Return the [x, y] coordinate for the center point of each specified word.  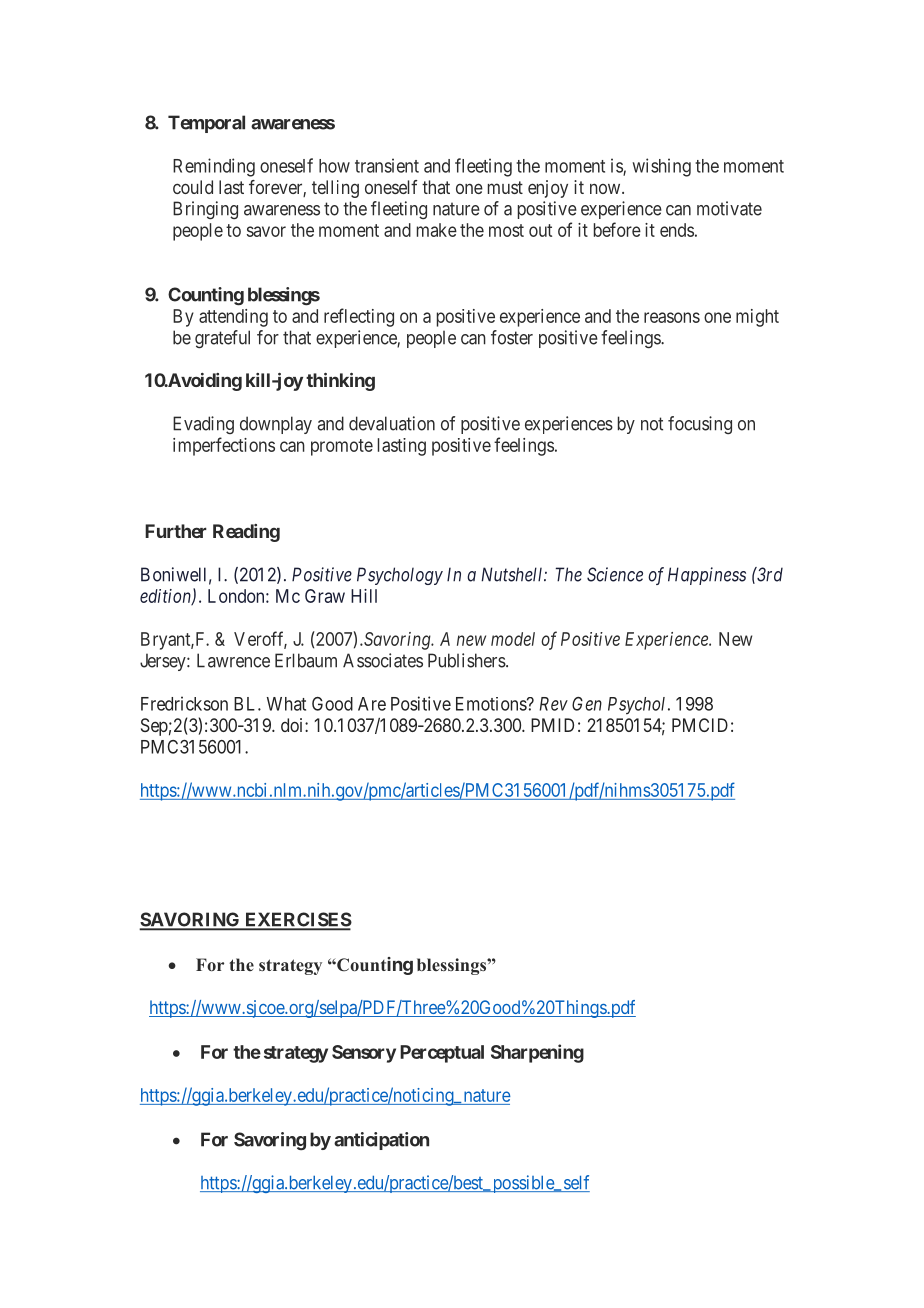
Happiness [707, 576]
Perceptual [442, 1054]
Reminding [214, 167]
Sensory [364, 1054]
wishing [661, 167]
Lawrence [233, 660]
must [505, 187]
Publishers [467, 660]
